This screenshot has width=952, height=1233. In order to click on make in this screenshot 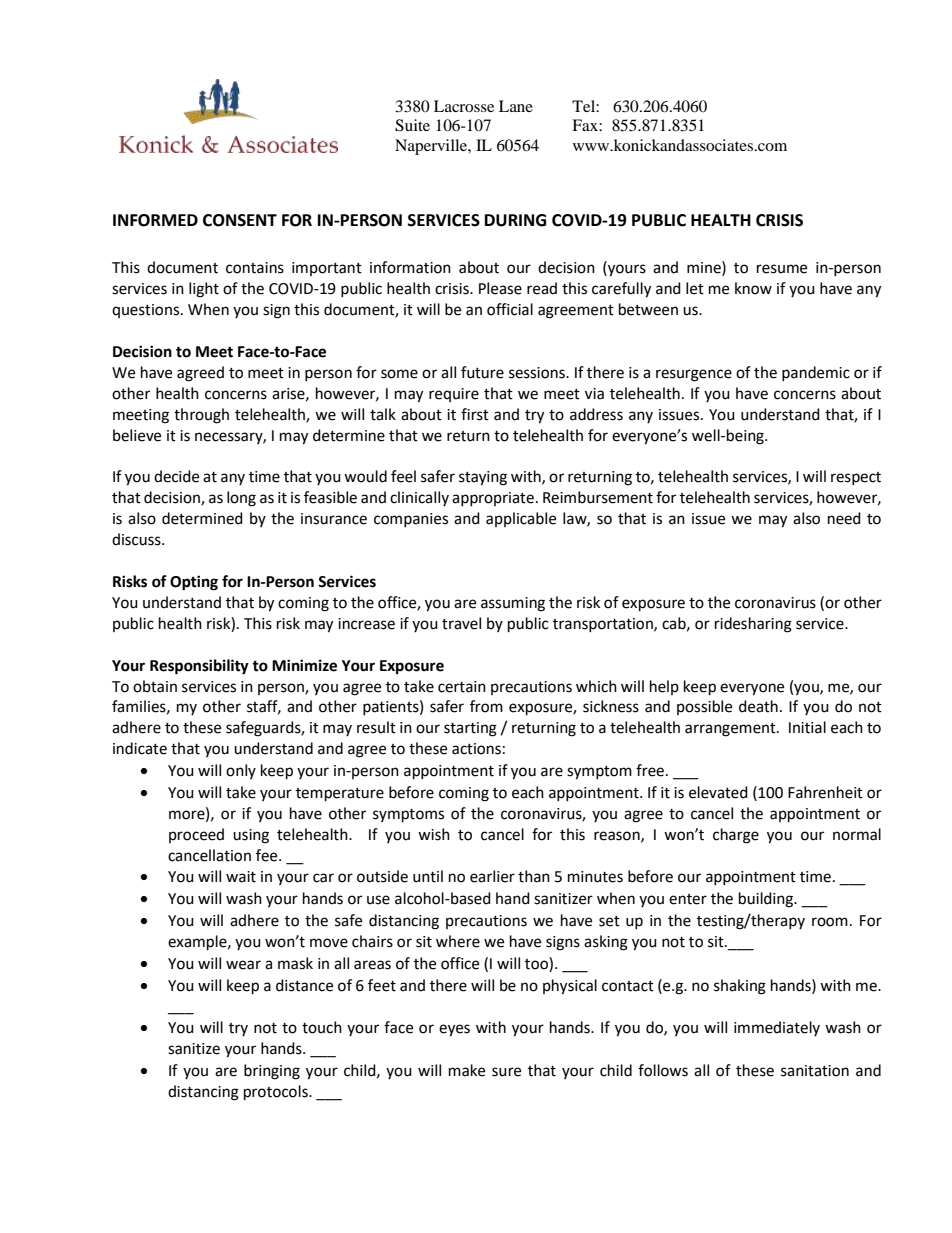, I will do `click(467, 1070)`.
